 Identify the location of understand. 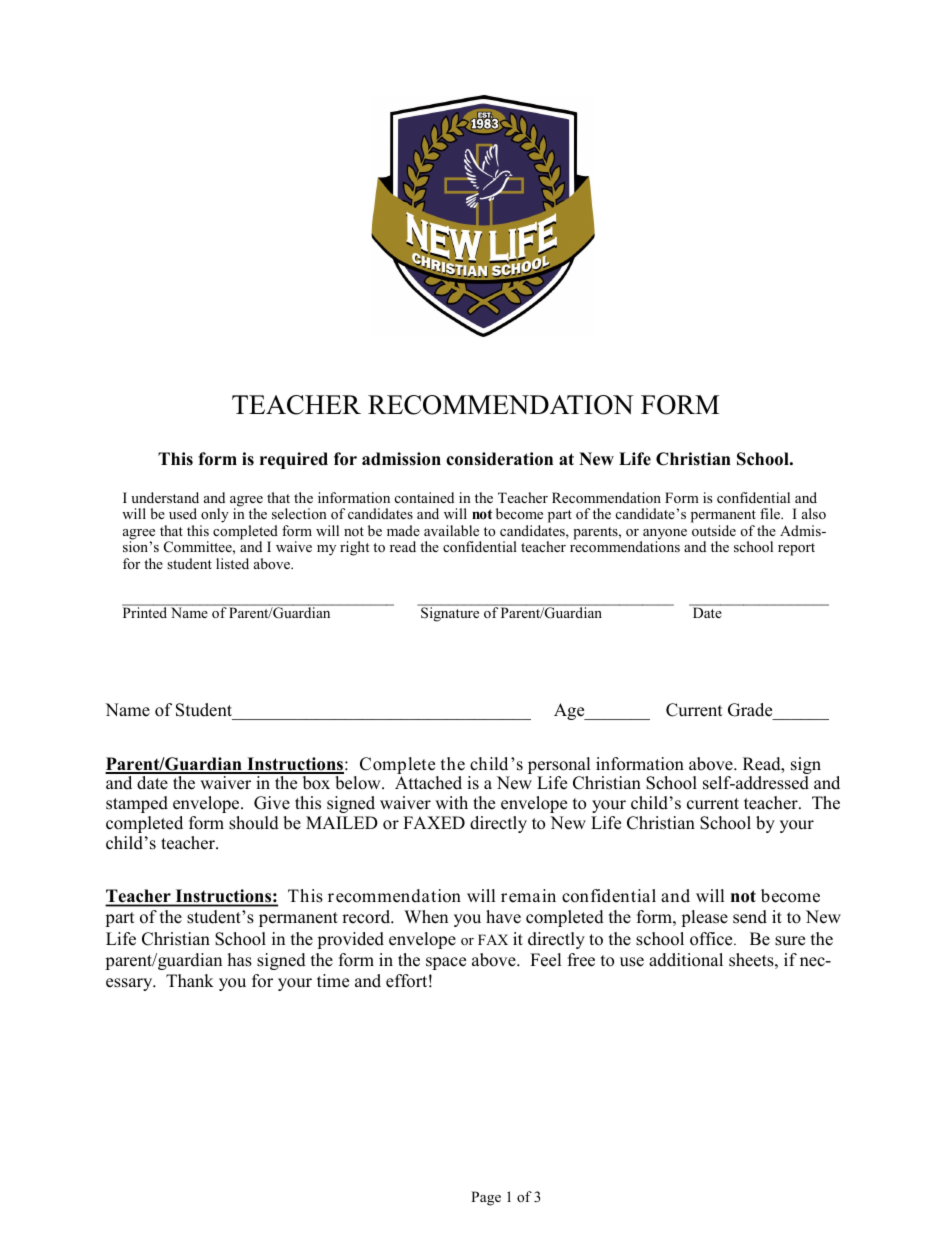
(165, 497).
